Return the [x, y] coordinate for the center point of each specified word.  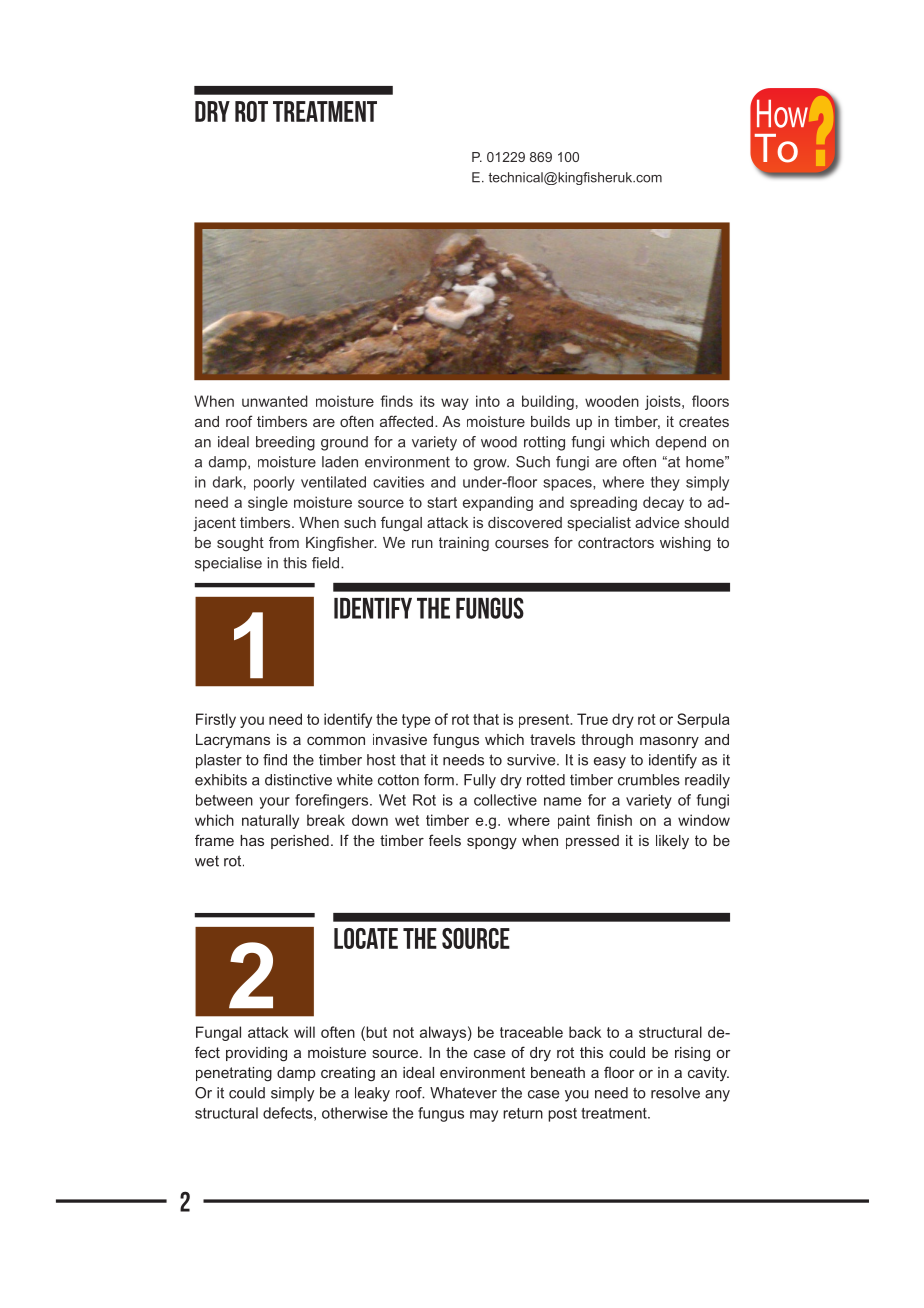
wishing [685, 544]
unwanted [275, 401]
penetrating [234, 1074]
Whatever [463, 1093]
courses [522, 544]
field [325, 563]
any [717, 1096]
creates [704, 421]
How [782, 114]
